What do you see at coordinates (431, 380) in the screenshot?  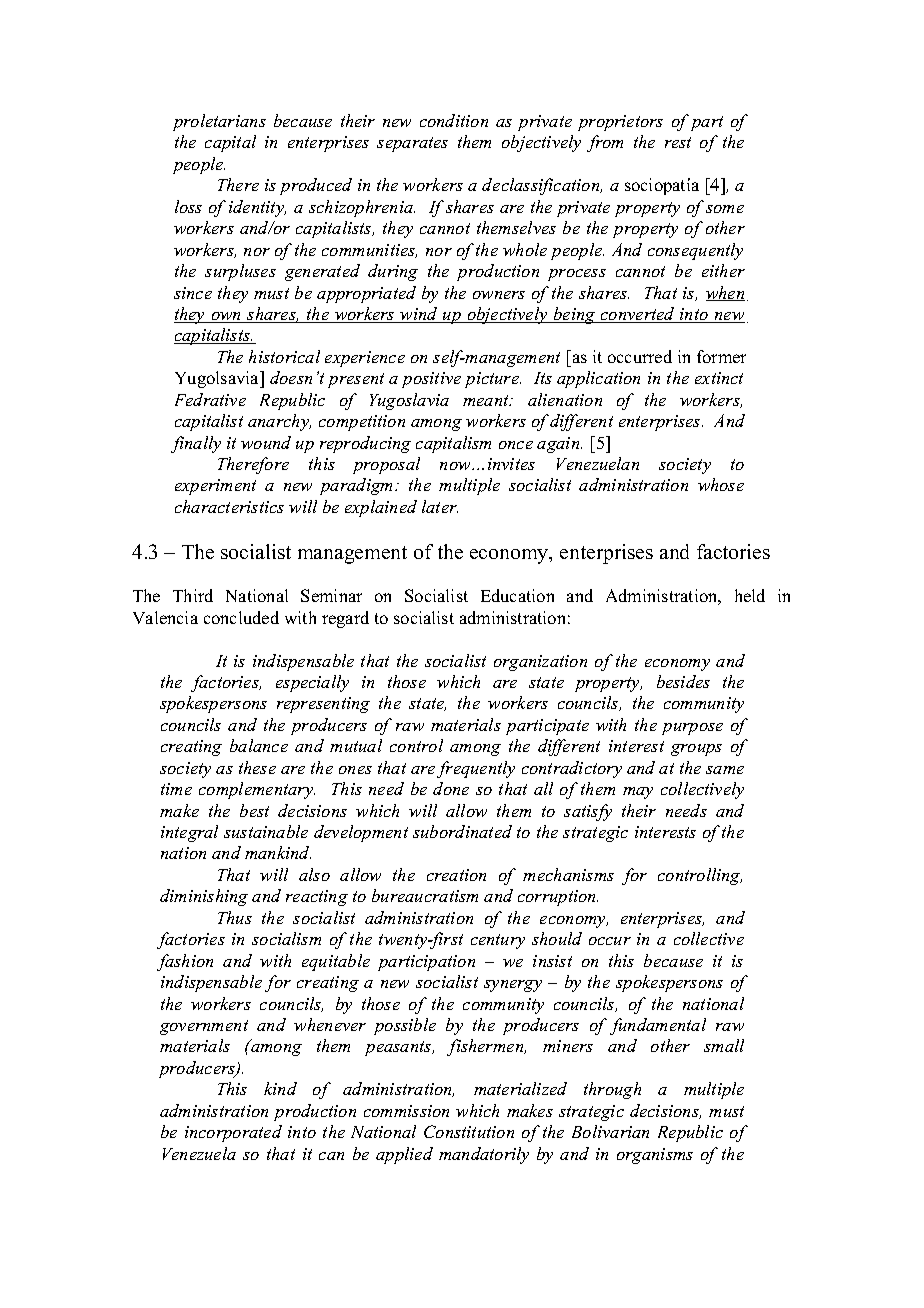 I see `positive` at bounding box center [431, 380].
